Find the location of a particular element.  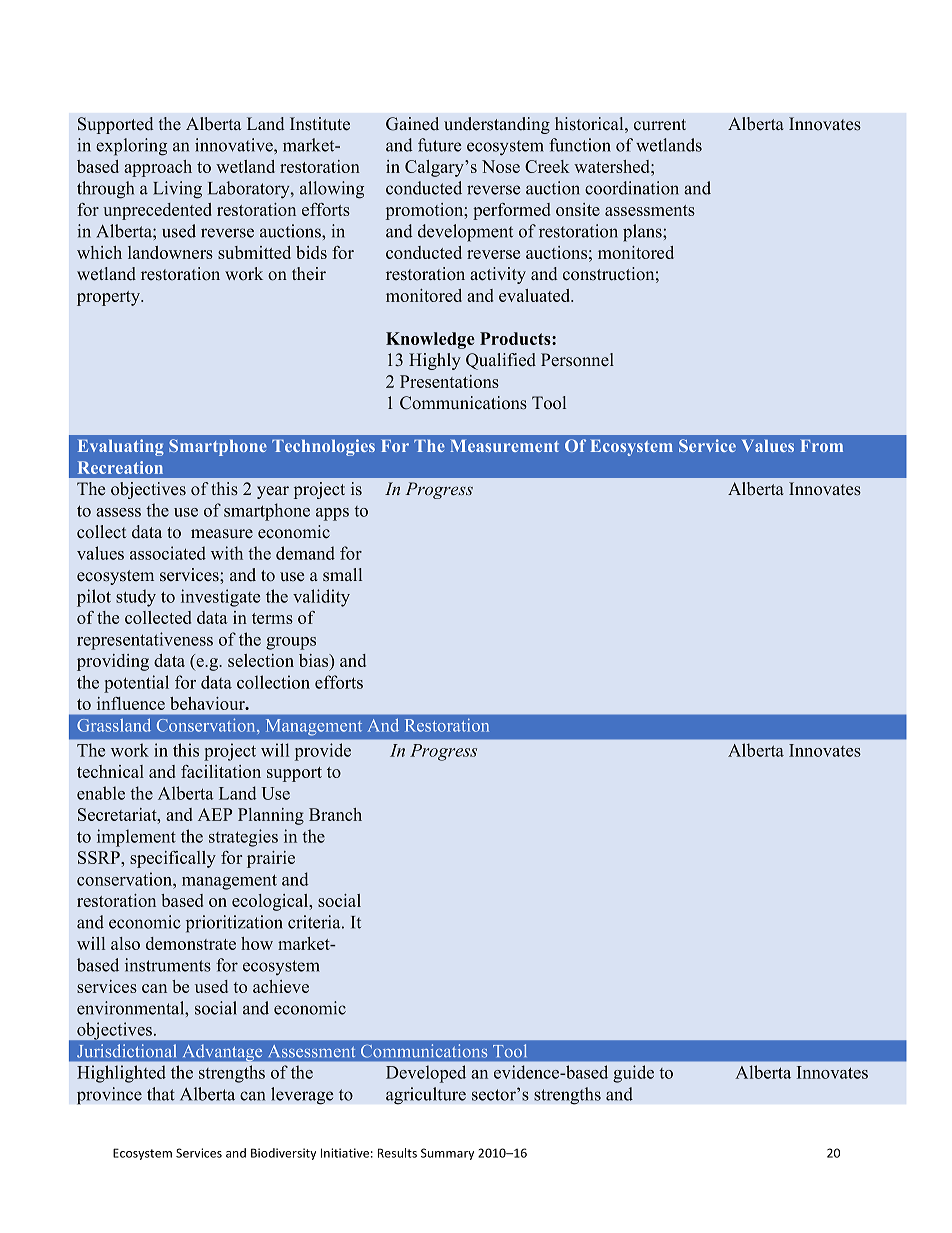

specifically is located at coordinates (173, 859).
